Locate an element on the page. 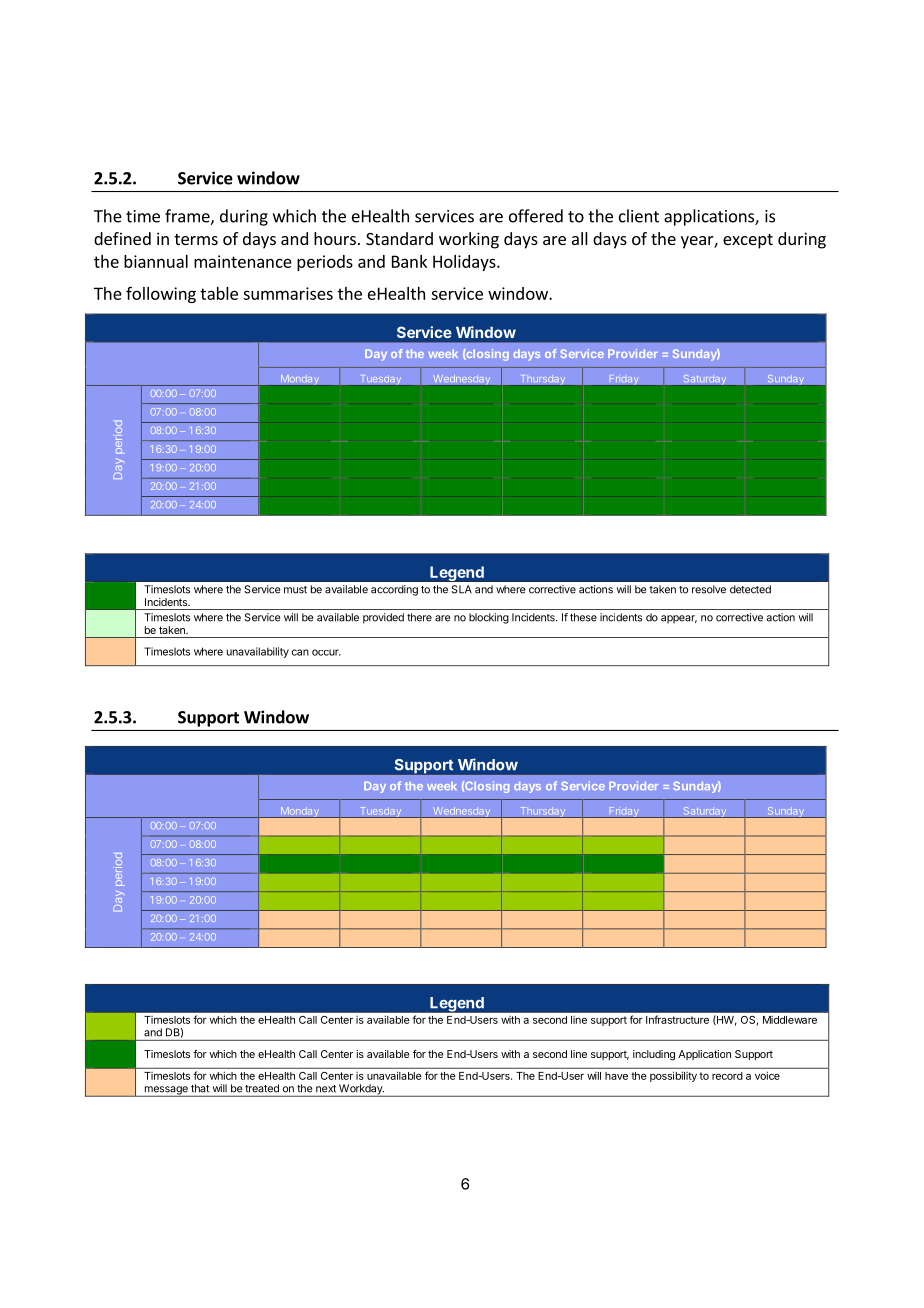 The width and height of the page is (924, 1308). blocking is located at coordinates (489, 618).
